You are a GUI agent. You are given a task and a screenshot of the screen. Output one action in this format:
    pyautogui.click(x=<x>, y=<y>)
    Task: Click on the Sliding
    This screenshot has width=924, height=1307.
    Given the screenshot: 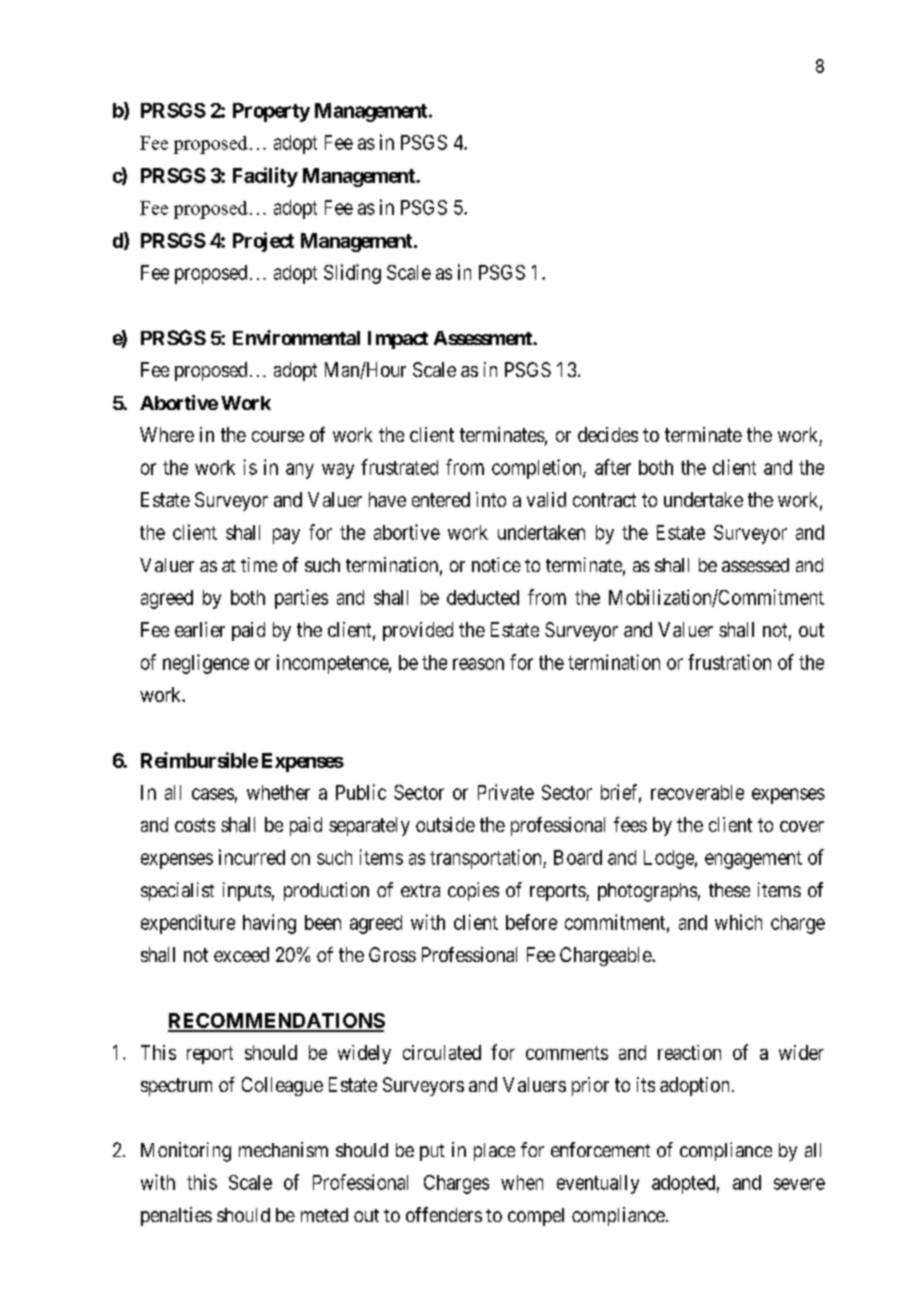 What is the action you would take?
    pyautogui.click(x=352, y=274)
